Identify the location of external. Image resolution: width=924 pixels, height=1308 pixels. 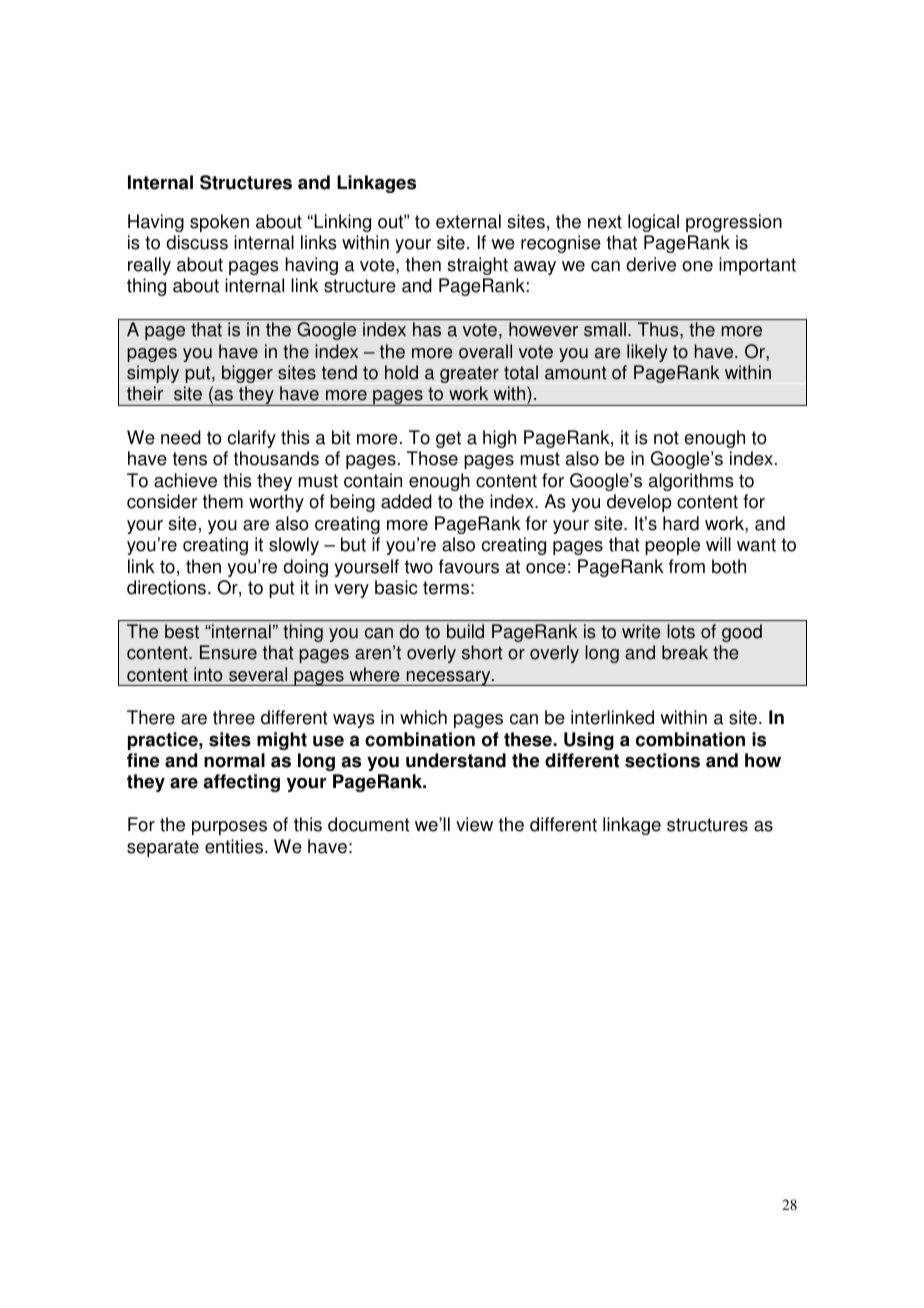
(468, 221).
